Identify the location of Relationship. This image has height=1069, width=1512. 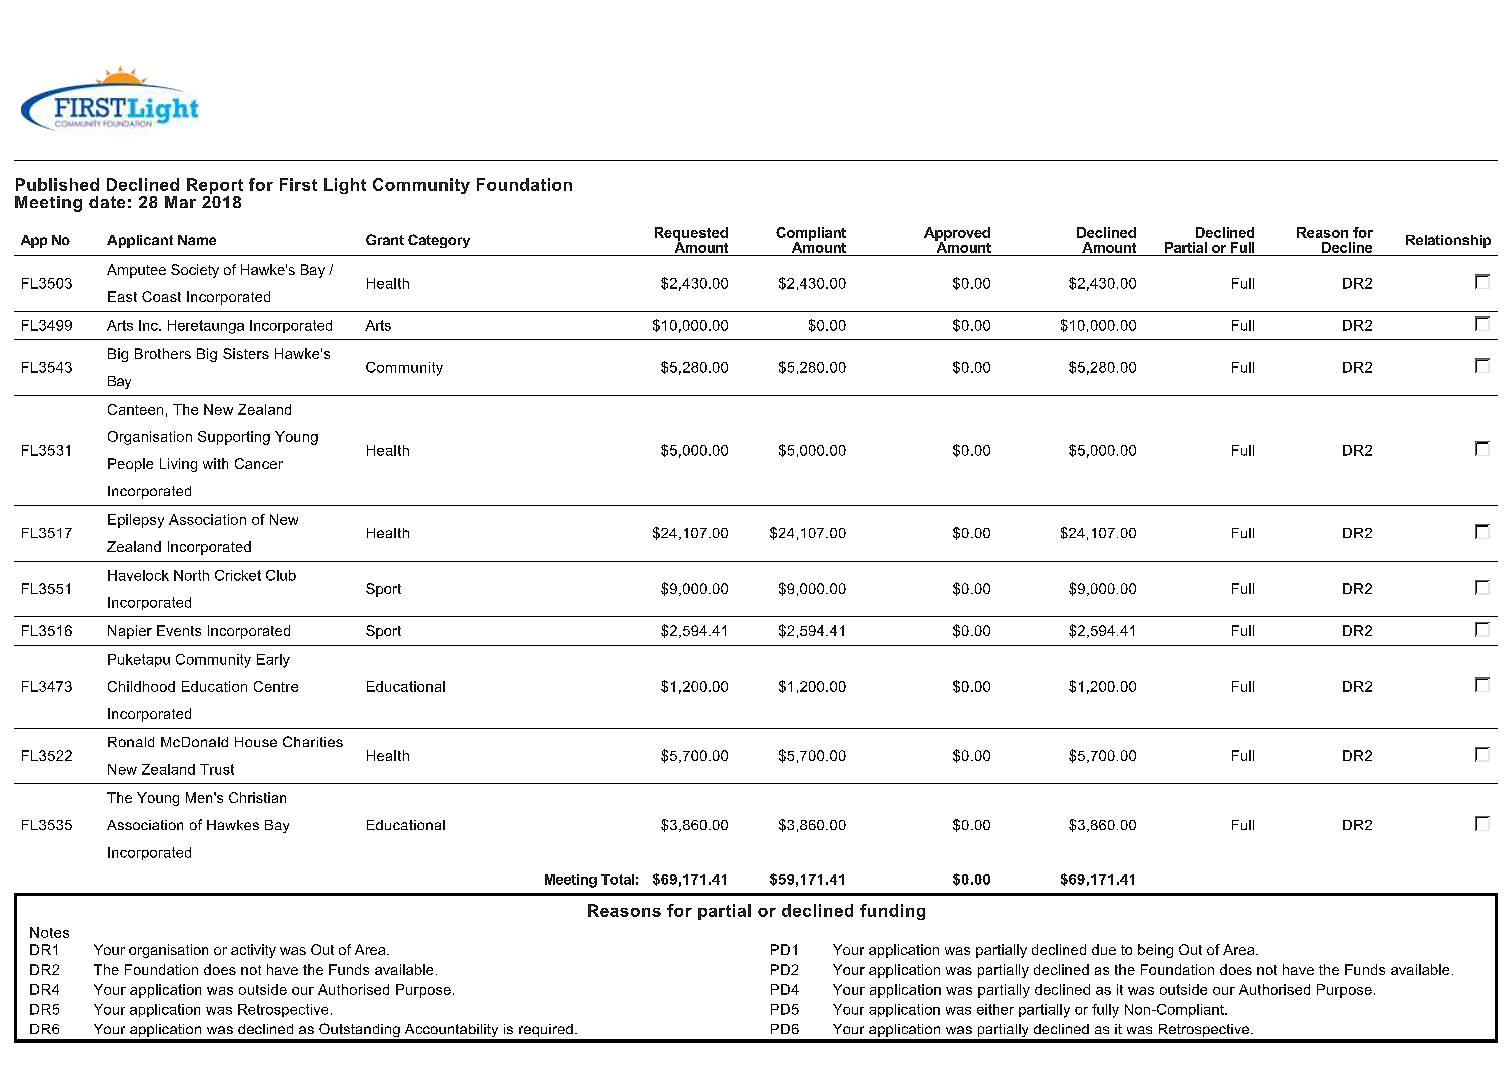
(1448, 241).
